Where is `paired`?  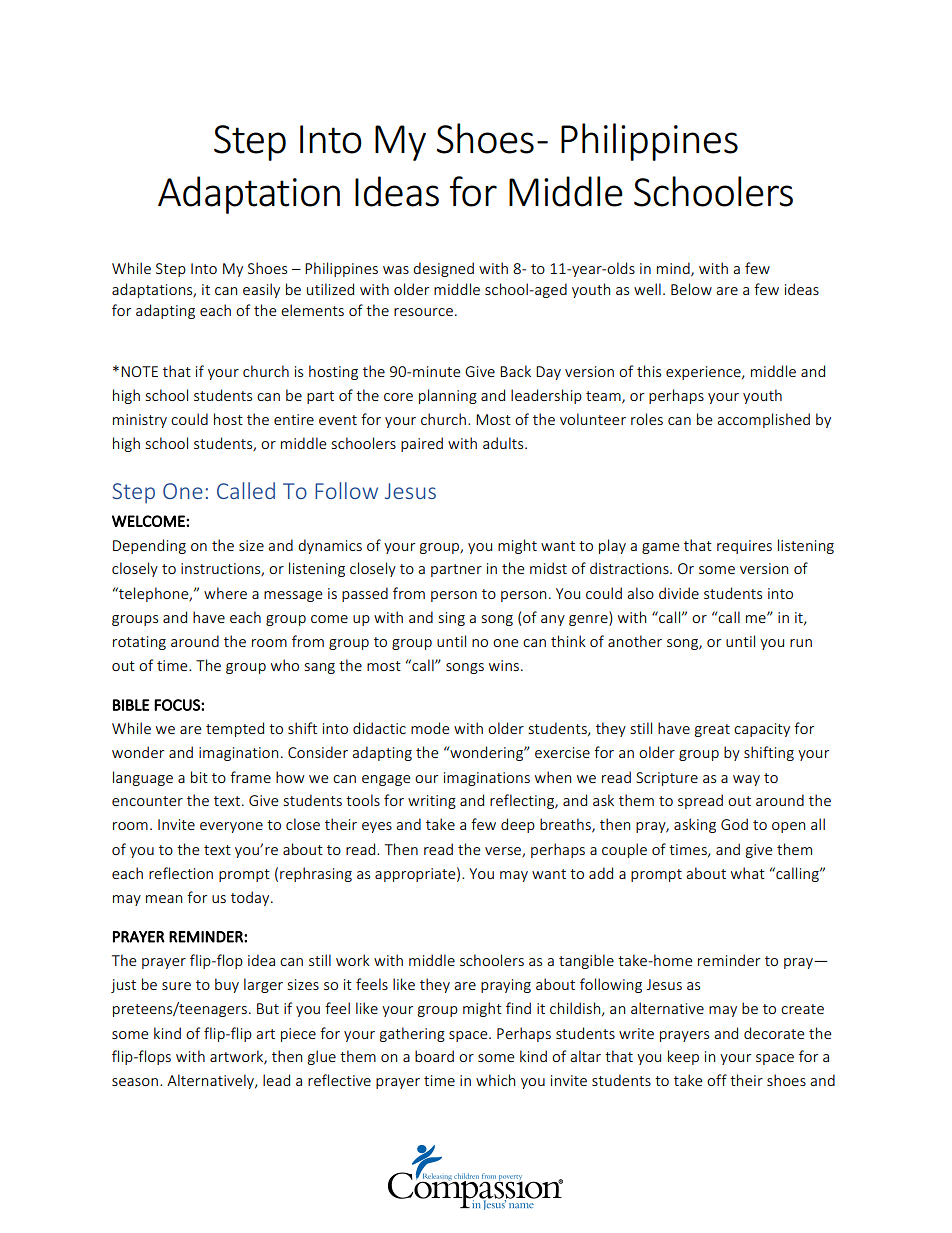 paired is located at coordinates (422, 444).
